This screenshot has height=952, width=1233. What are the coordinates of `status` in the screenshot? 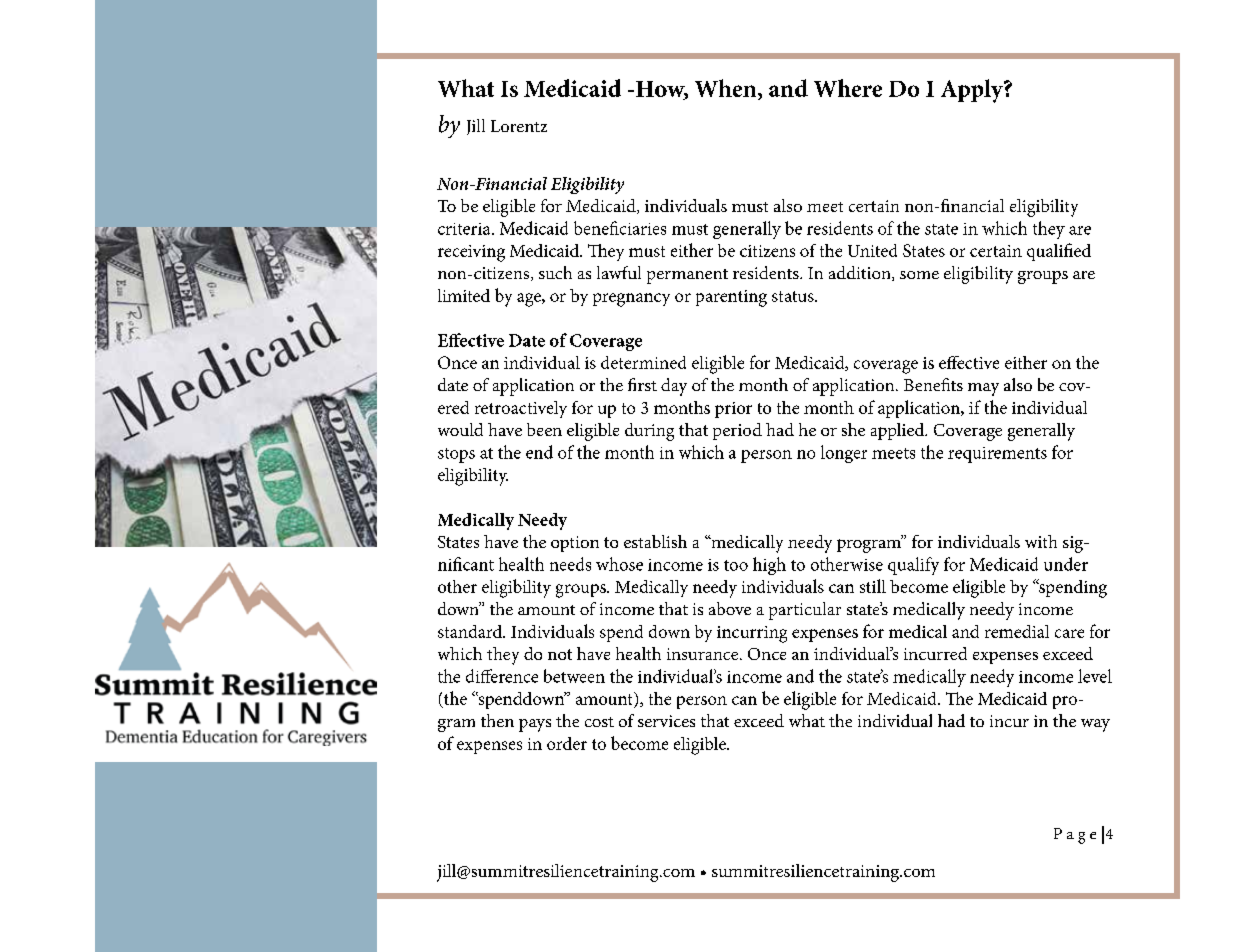 It's located at (794, 296).
